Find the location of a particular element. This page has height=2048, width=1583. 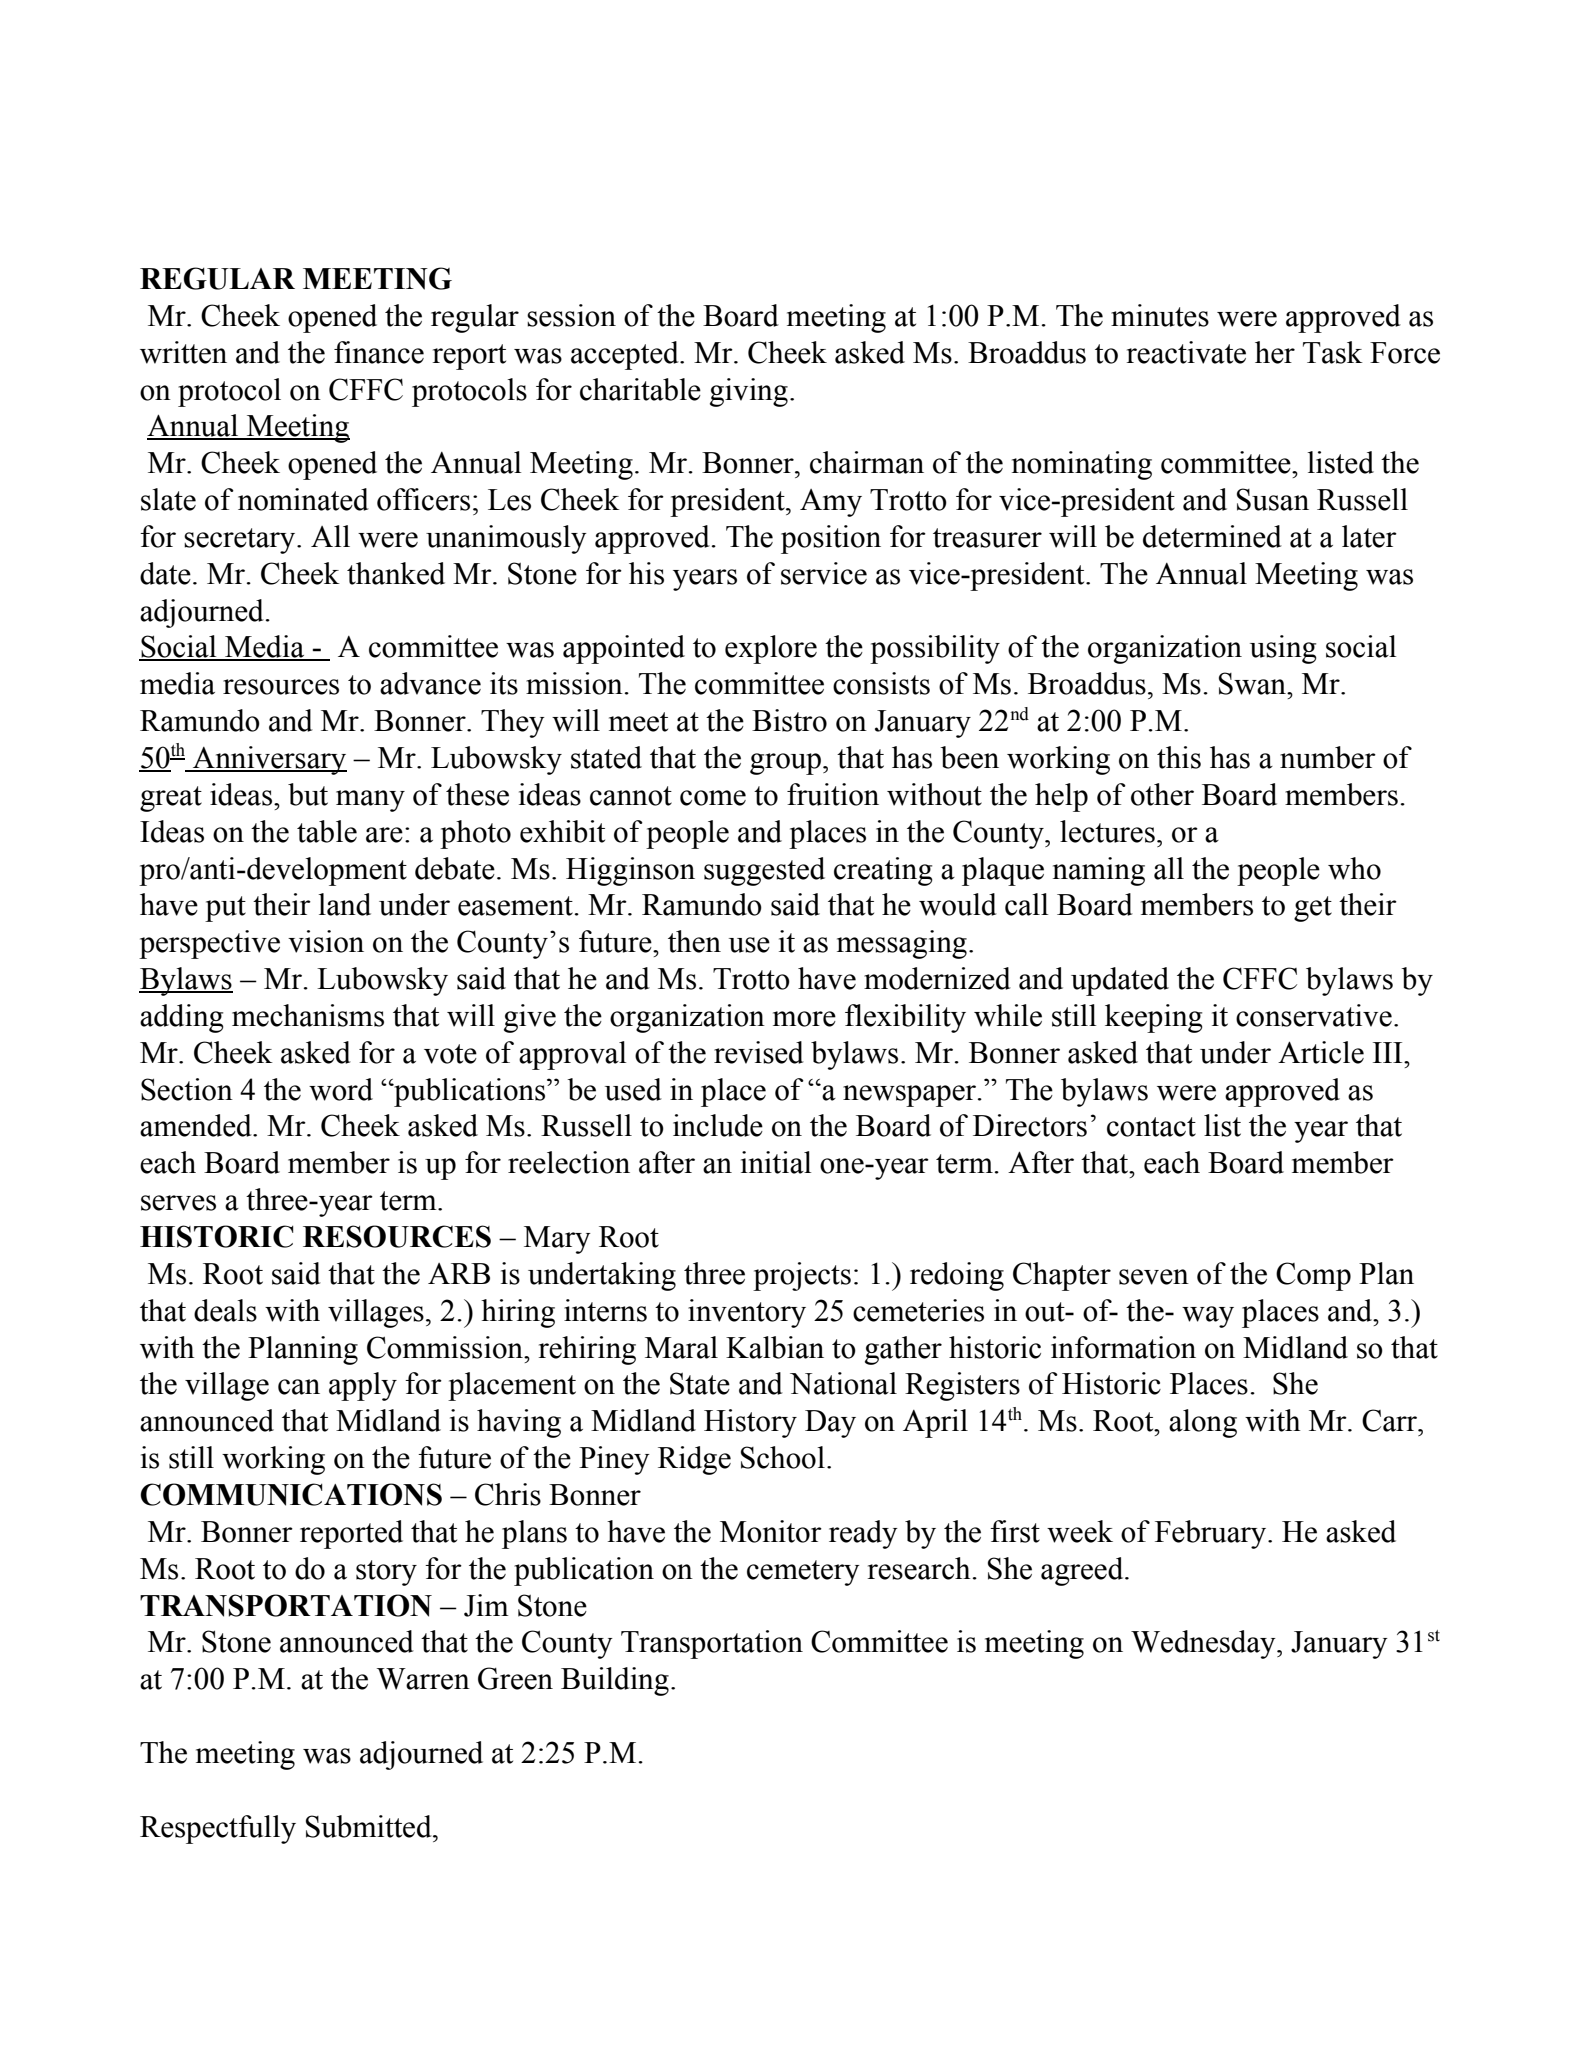

Anniversary is located at coordinates (269, 760).
